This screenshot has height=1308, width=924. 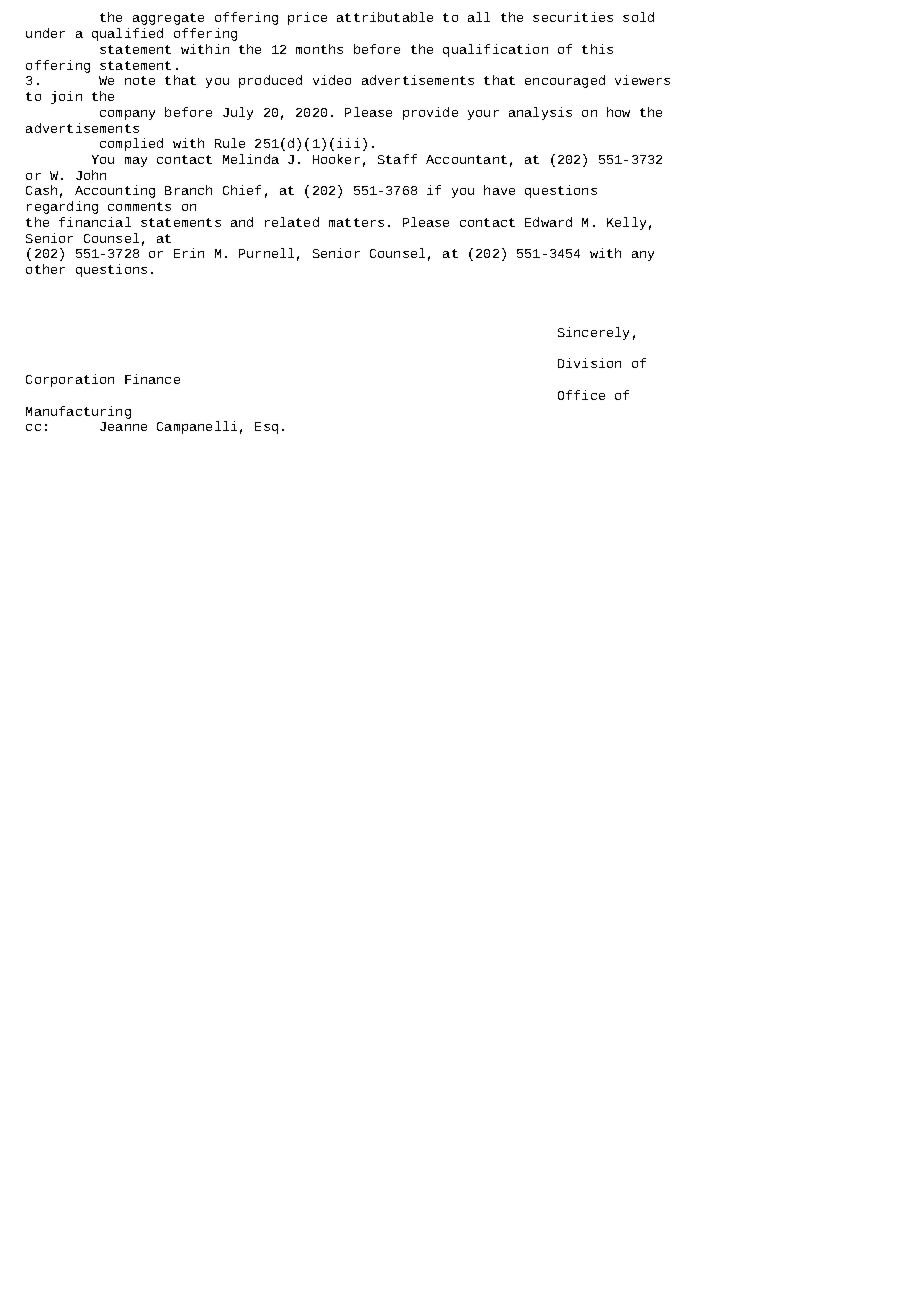 I want to click on Jeanne, so click(x=123, y=426).
